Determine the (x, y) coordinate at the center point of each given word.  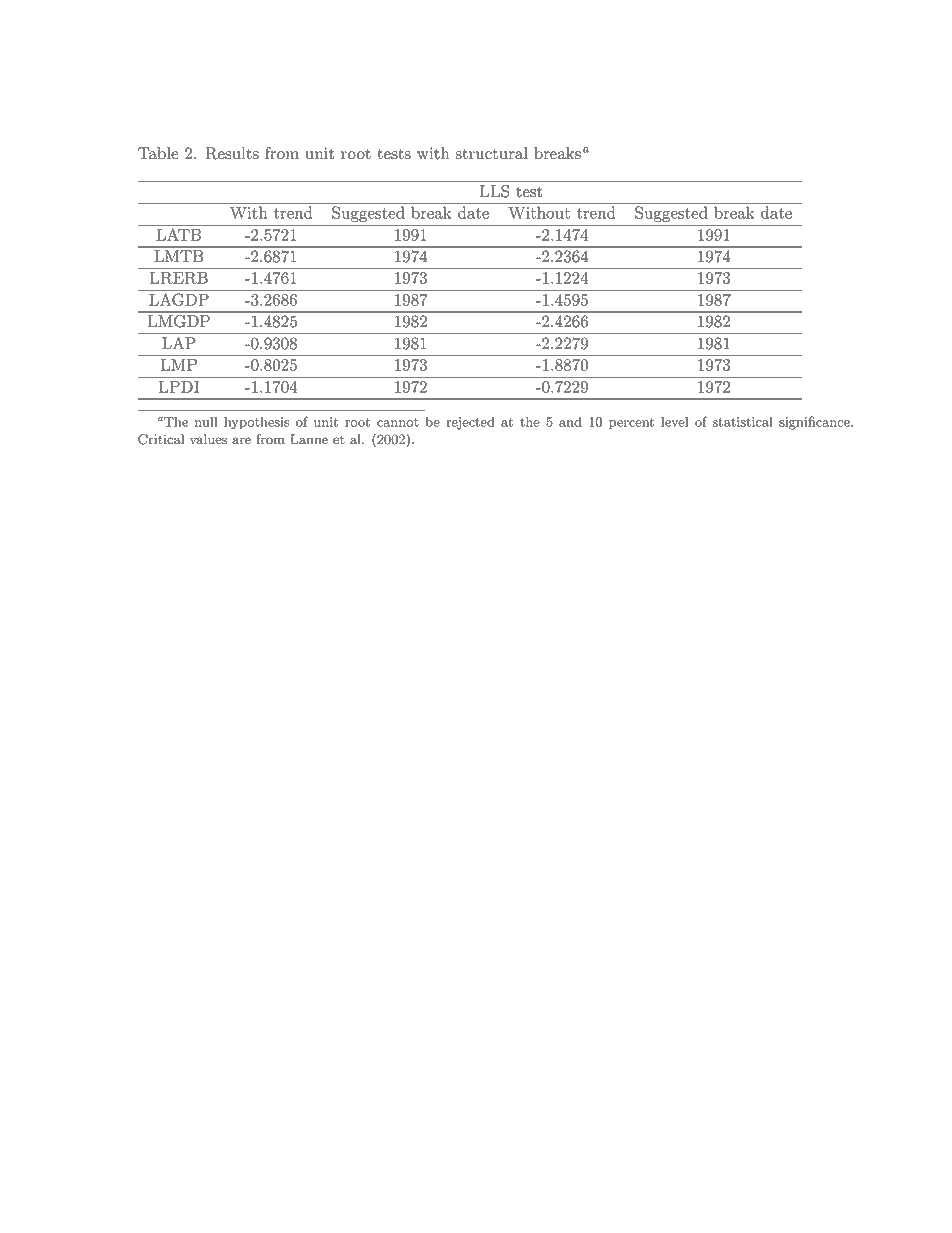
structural (491, 153)
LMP (179, 364)
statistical (743, 421)
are (241, 441)
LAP (179, 341)
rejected (470, 423)
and (570, 421)
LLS (495, 190)
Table (158, 153)
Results (232, 153)
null (206, 421)
